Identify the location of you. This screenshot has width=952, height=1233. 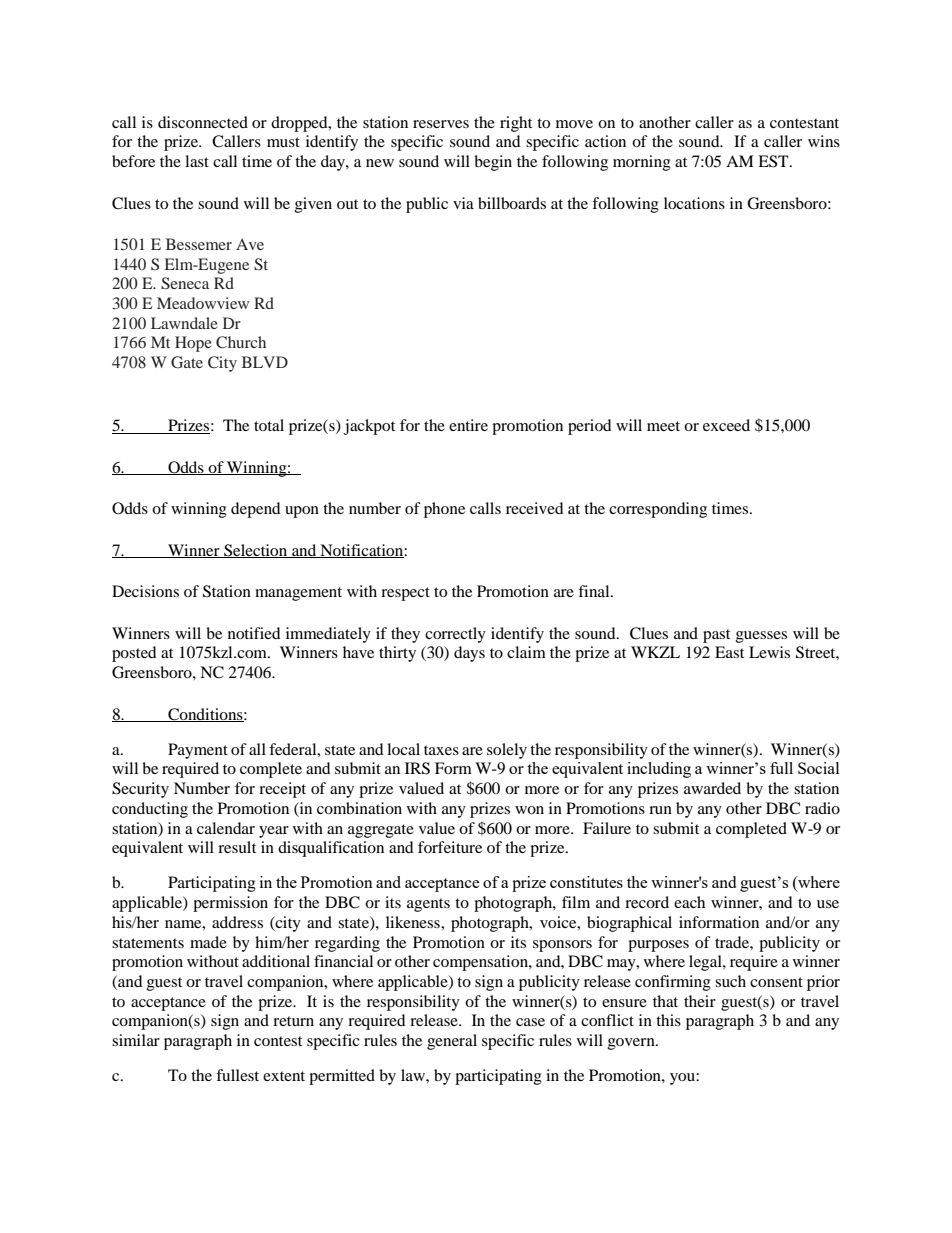
(683, 1079).
